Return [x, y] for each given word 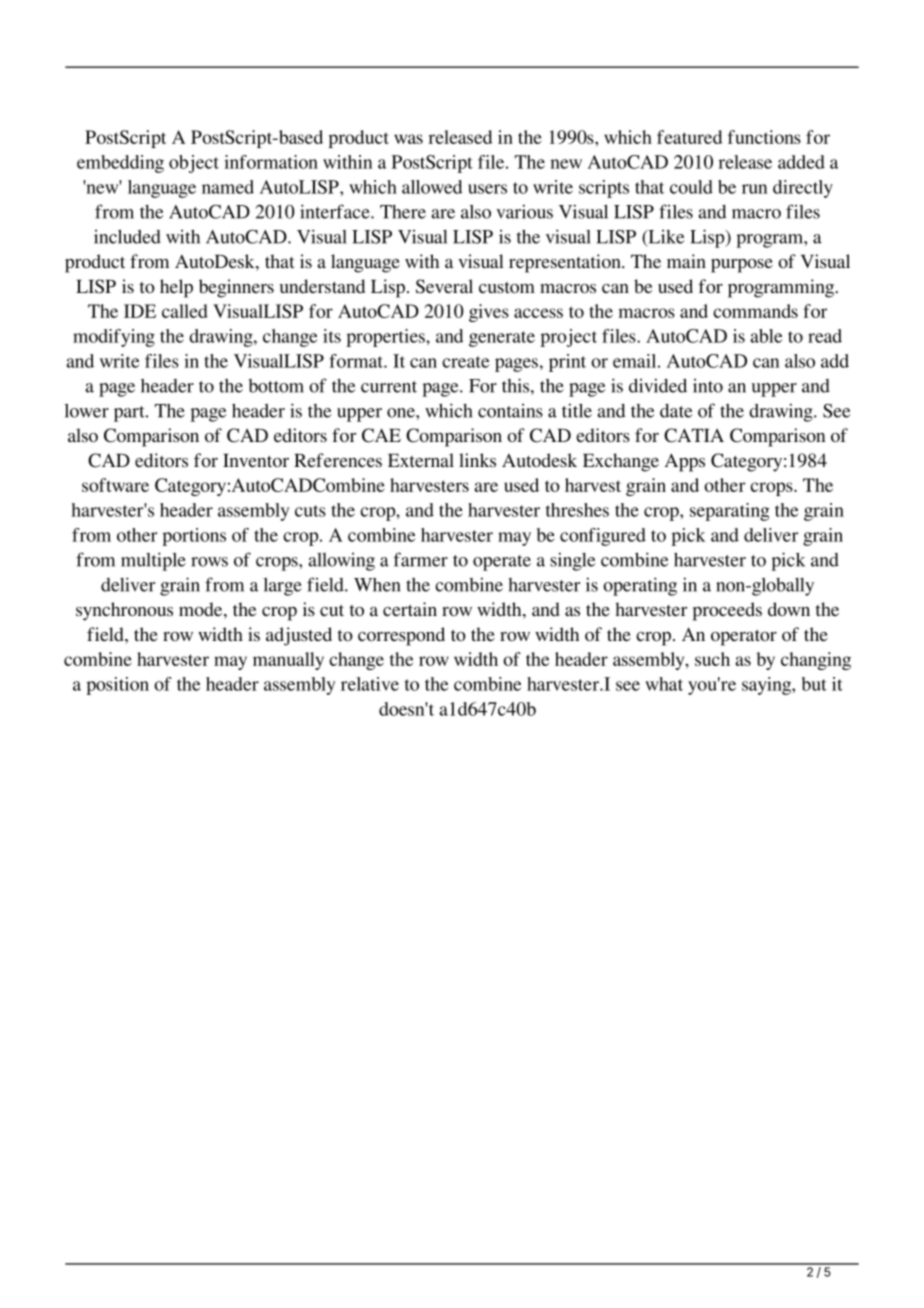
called [185, 311]
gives [489, 313]
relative [370, 684]
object [194, 164]
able [766, 336]
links [477, 460]
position [117, 686]
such [712, 659]
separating [730, 512]
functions [764, 137]
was [408, 139]
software [115, 485]
